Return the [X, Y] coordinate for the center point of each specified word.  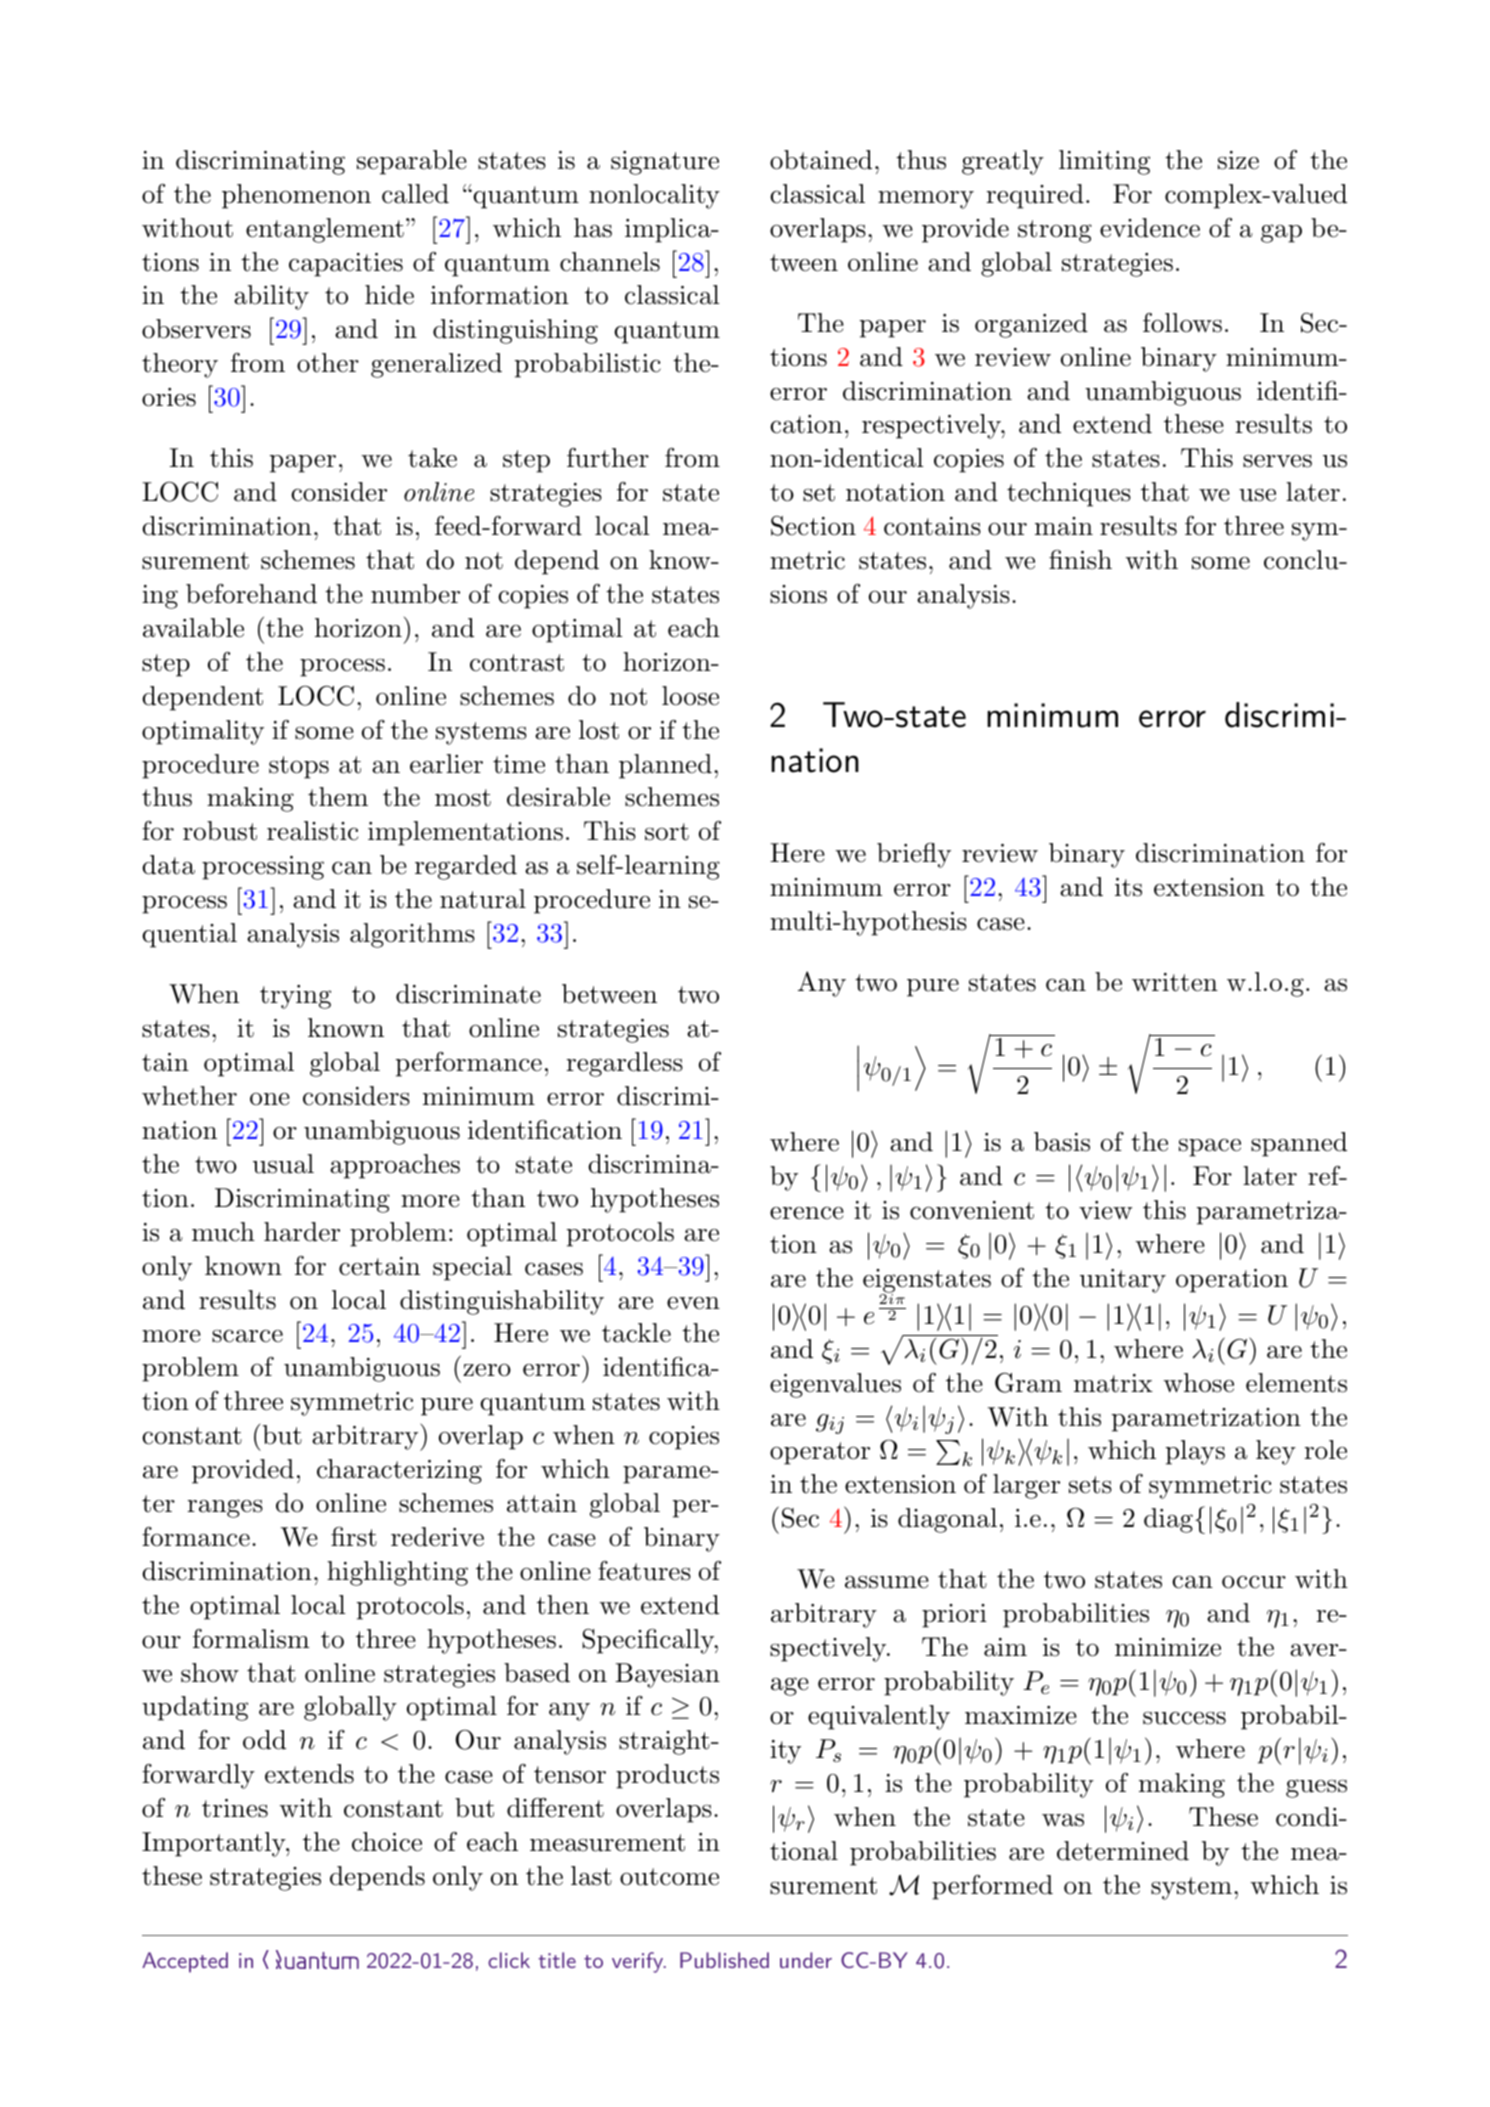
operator [820, 1453]
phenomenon [296, 196]
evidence [1150, 228]
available [193, 628]
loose [690, 696]
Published [724, 1960]
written [1175, 982]
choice [387, 1842]
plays [1195, 1452]
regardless [624, 1064]
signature [665, 163]
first [354, 1536]
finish [1080, 559]
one [270, 1099]
